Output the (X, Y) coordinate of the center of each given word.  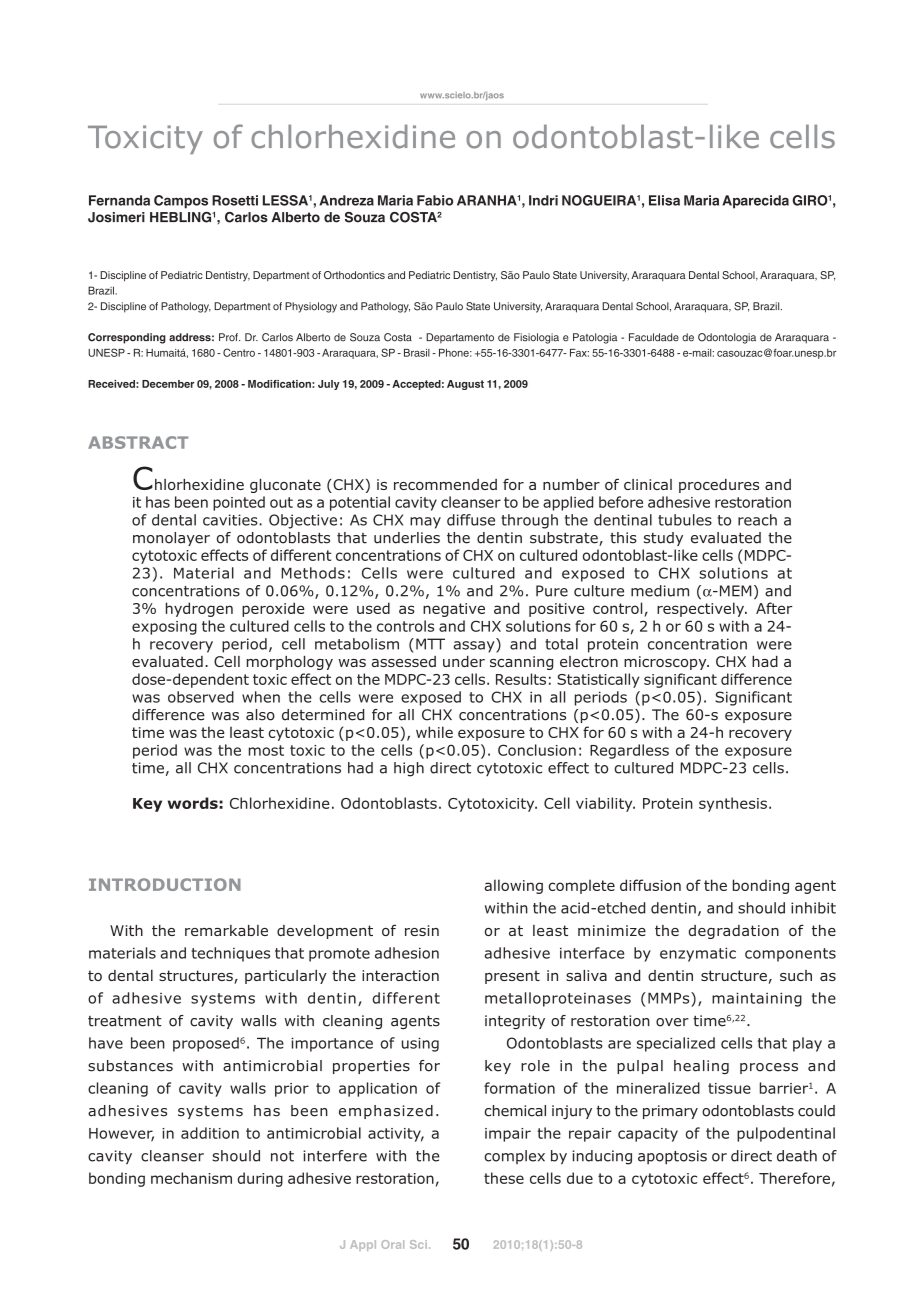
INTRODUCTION (165, 884)
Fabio (435, 200)
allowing (514, 886)
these (504, 1178)
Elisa (664, 200)
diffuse (471, 520)
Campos (181, 202)
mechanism (191, 1178)
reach (757, 520)
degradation (734, 932)
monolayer (171, 539)
